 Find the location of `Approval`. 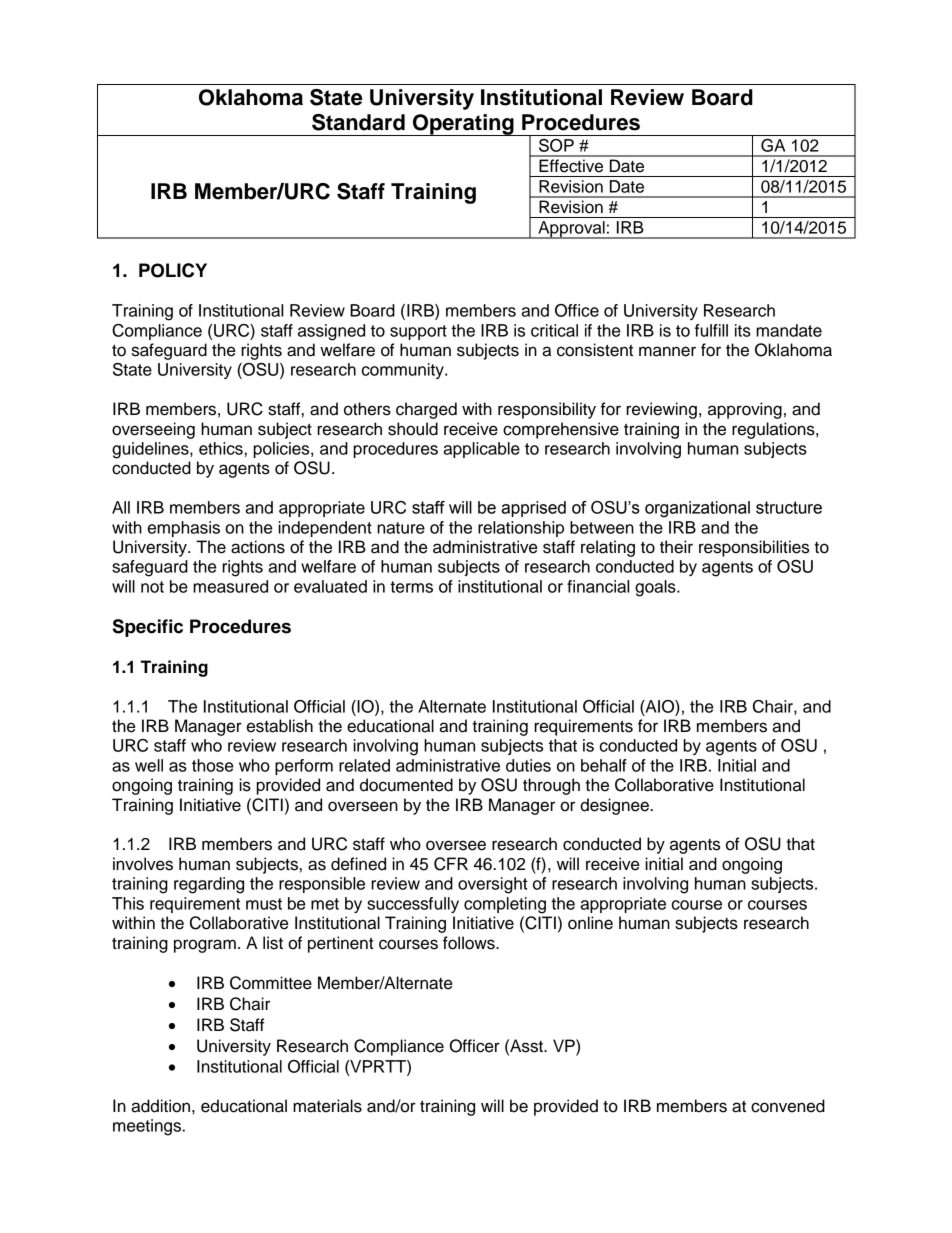

Approval is located at coordinates (571, 230).
